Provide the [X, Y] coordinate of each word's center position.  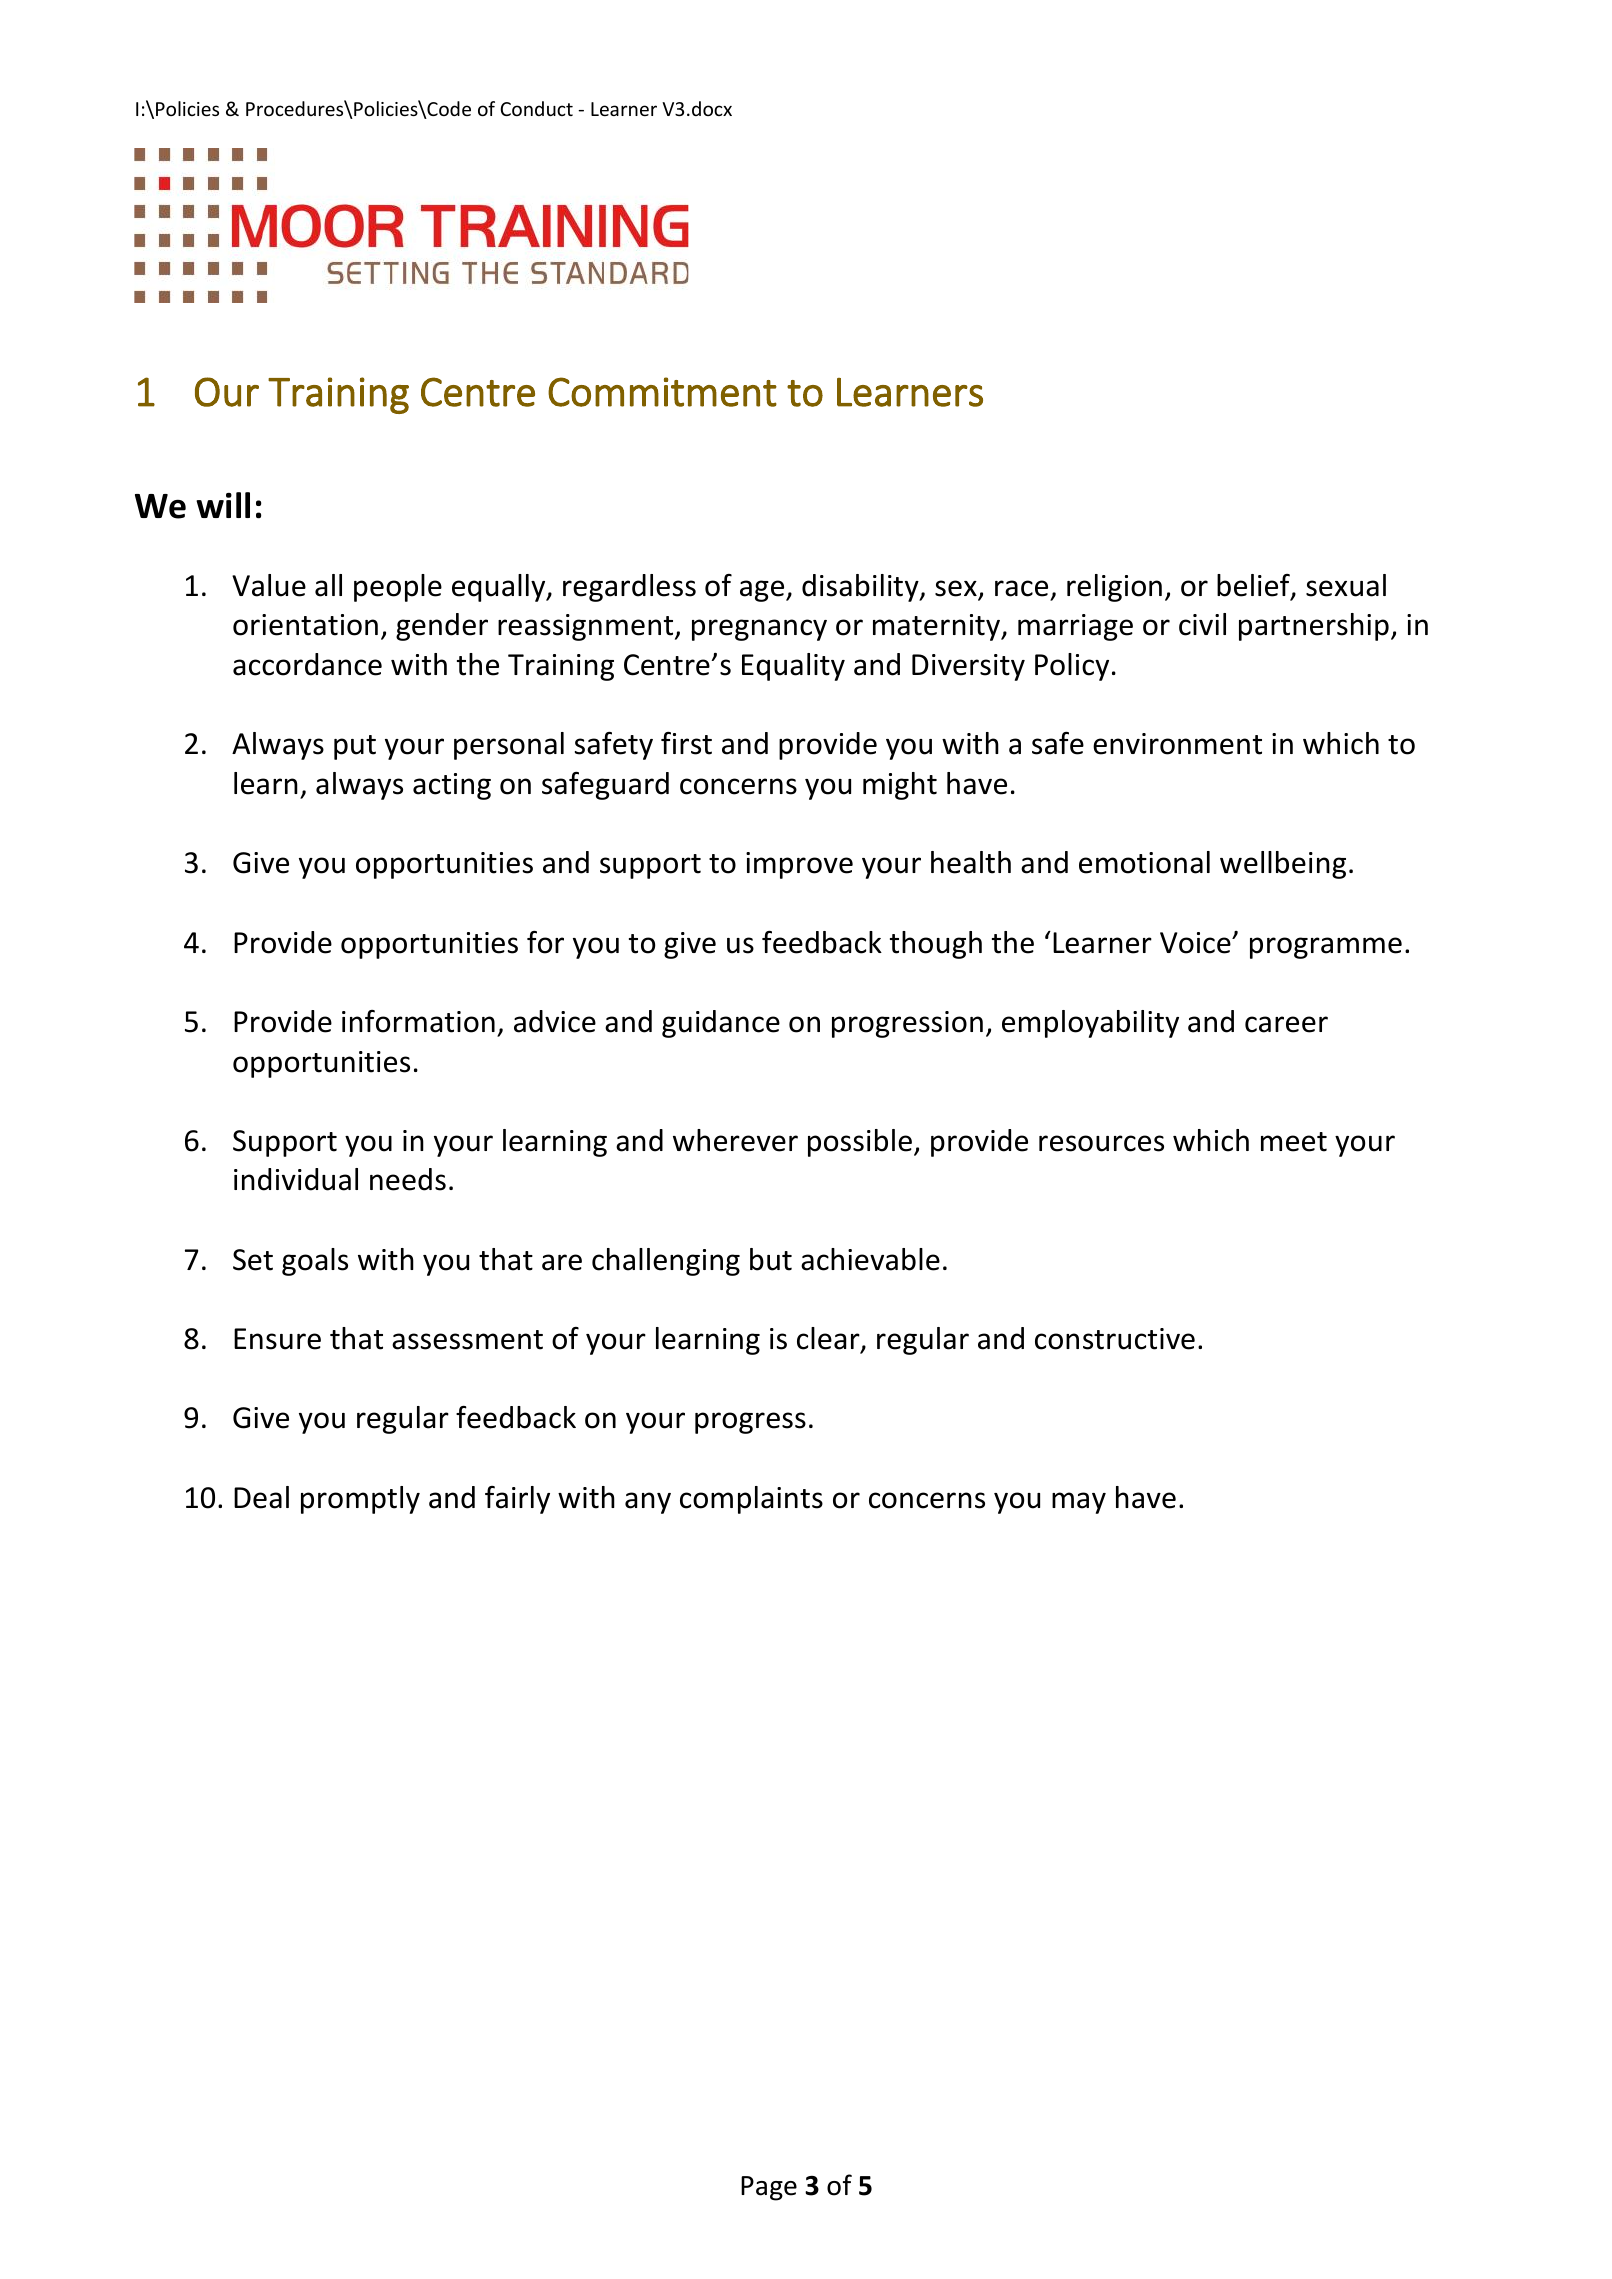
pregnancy [759, 630]
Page [769, 2188]
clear [829, 1339]
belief [1254, 586]
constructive [1115, 1339]
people [398, 588]
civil [1202, 624]
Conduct [536, 108]
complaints [751, 1500]
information [418, 1021]
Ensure [277, 1339]
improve [799, 865]
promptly [360, 1500]
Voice [1196, 943]
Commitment [662, 392]
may [1079, 1503]
